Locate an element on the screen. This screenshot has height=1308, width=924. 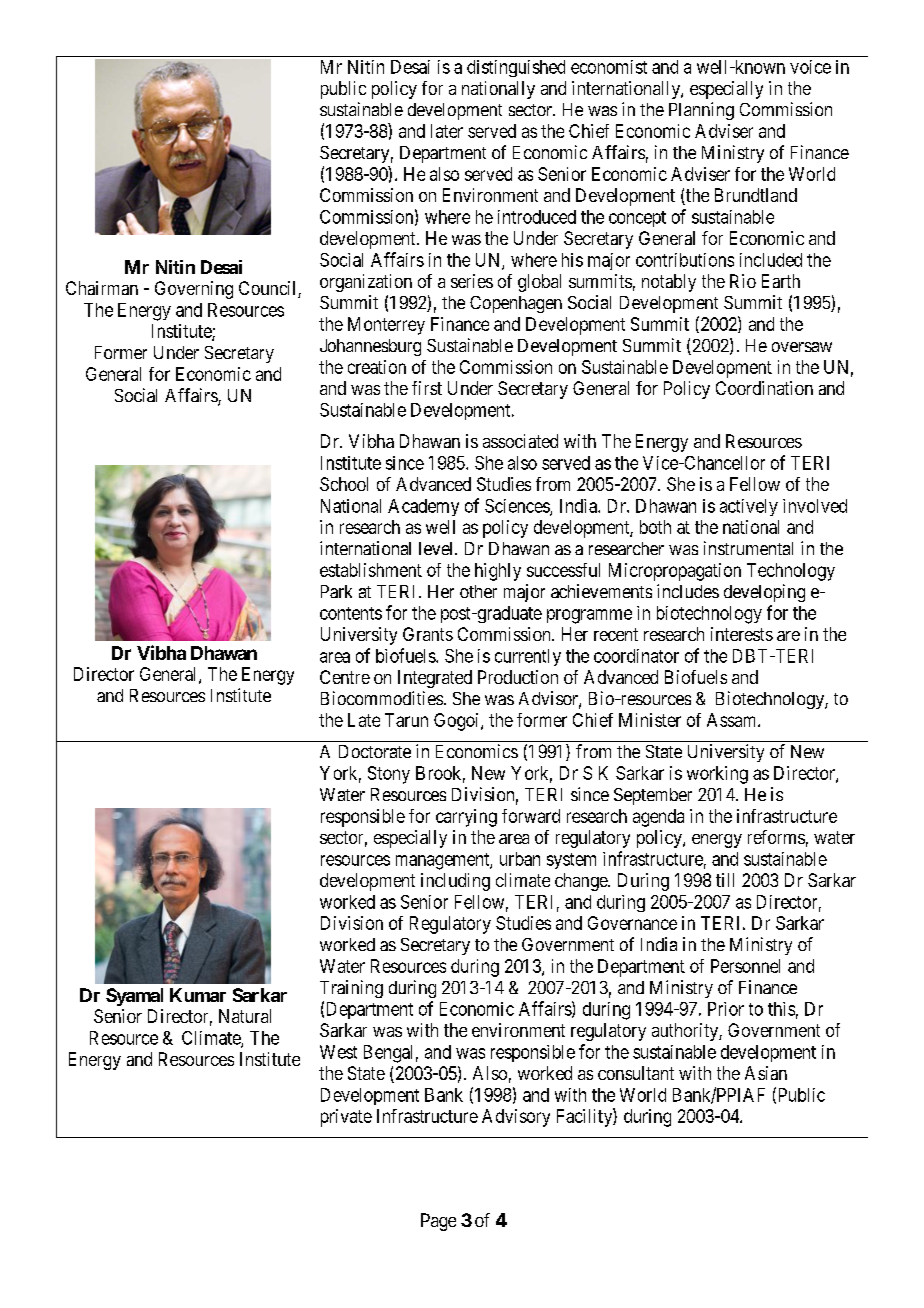
private is located at coordinates (346, 1118).
